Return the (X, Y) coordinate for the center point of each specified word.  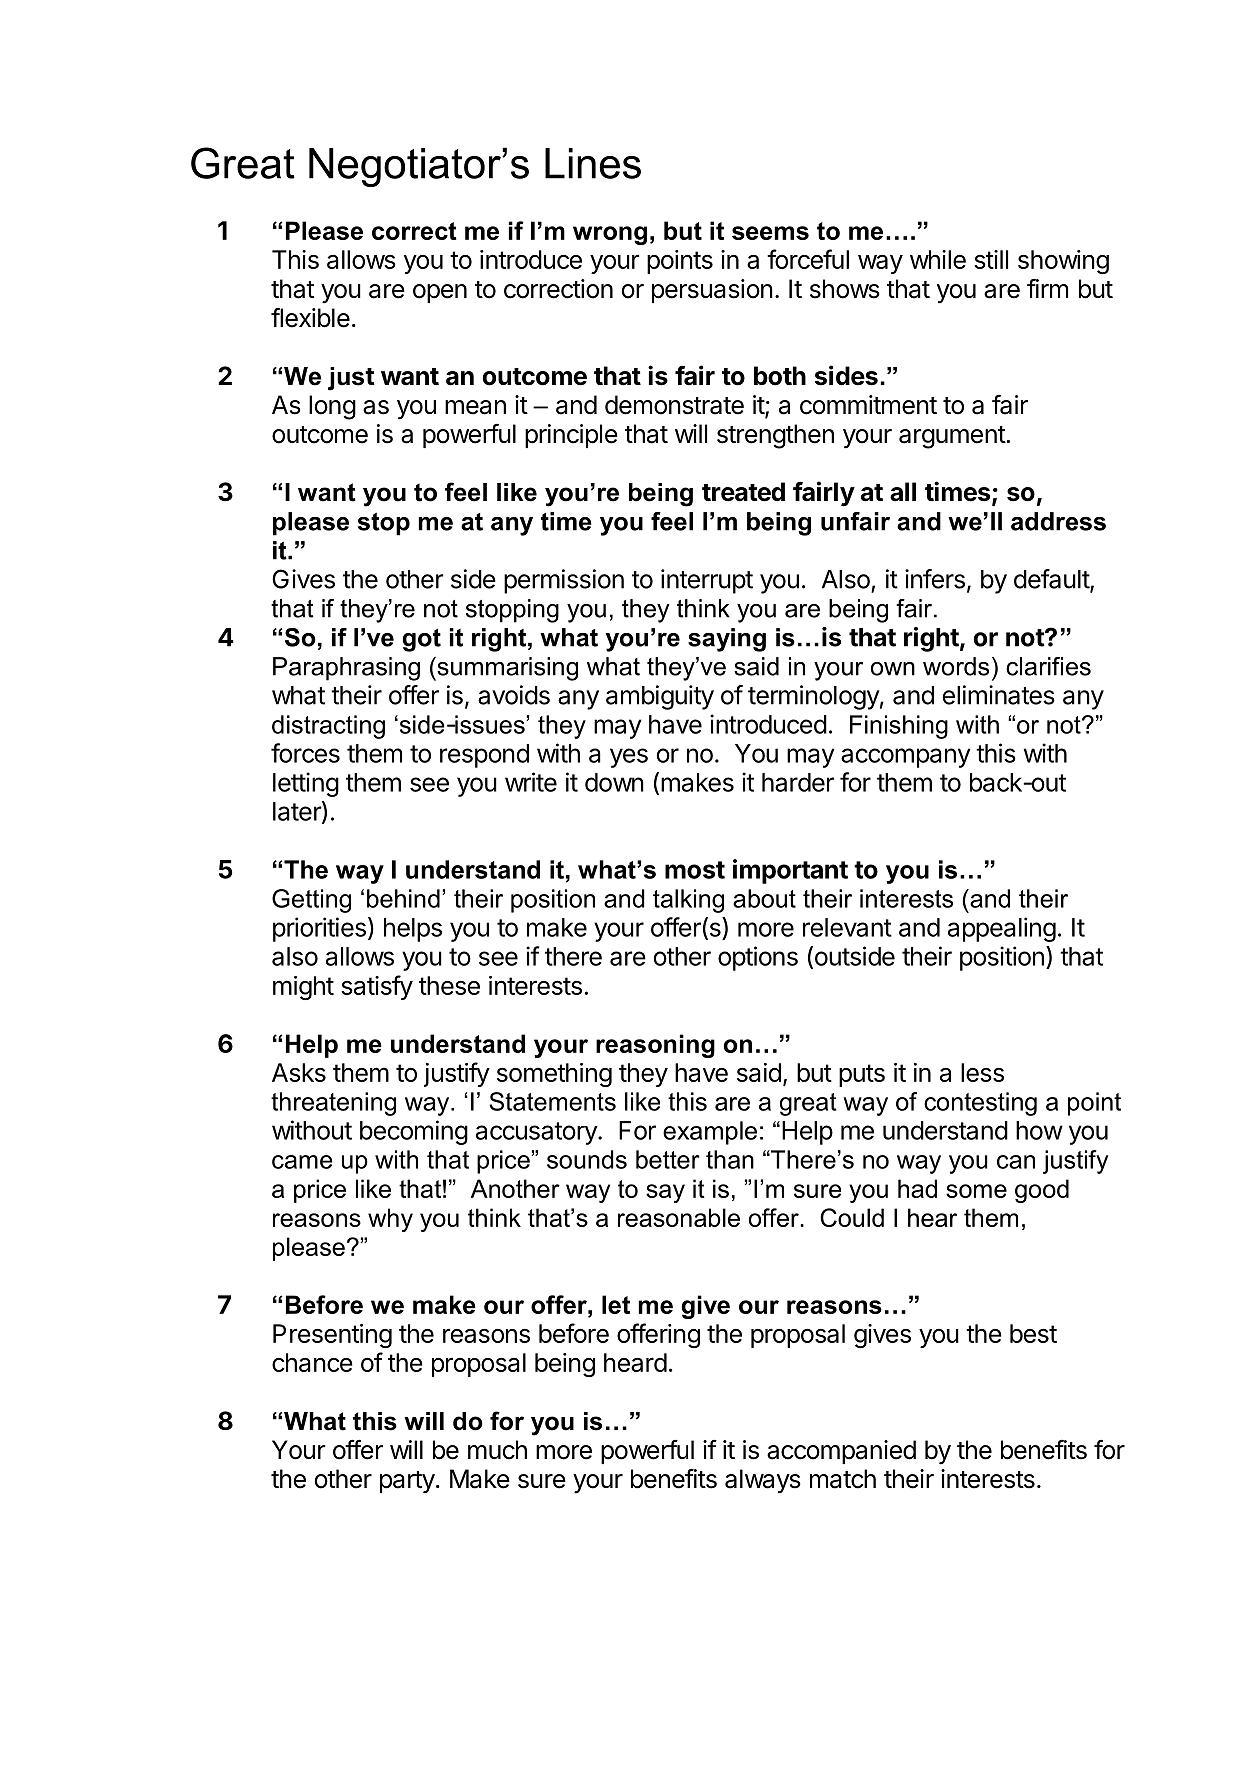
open (440, 293)
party (407, 1482)
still (991, 259)
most (695, 870)
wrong (610, 235)
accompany (906, 758)
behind (403, 898)
